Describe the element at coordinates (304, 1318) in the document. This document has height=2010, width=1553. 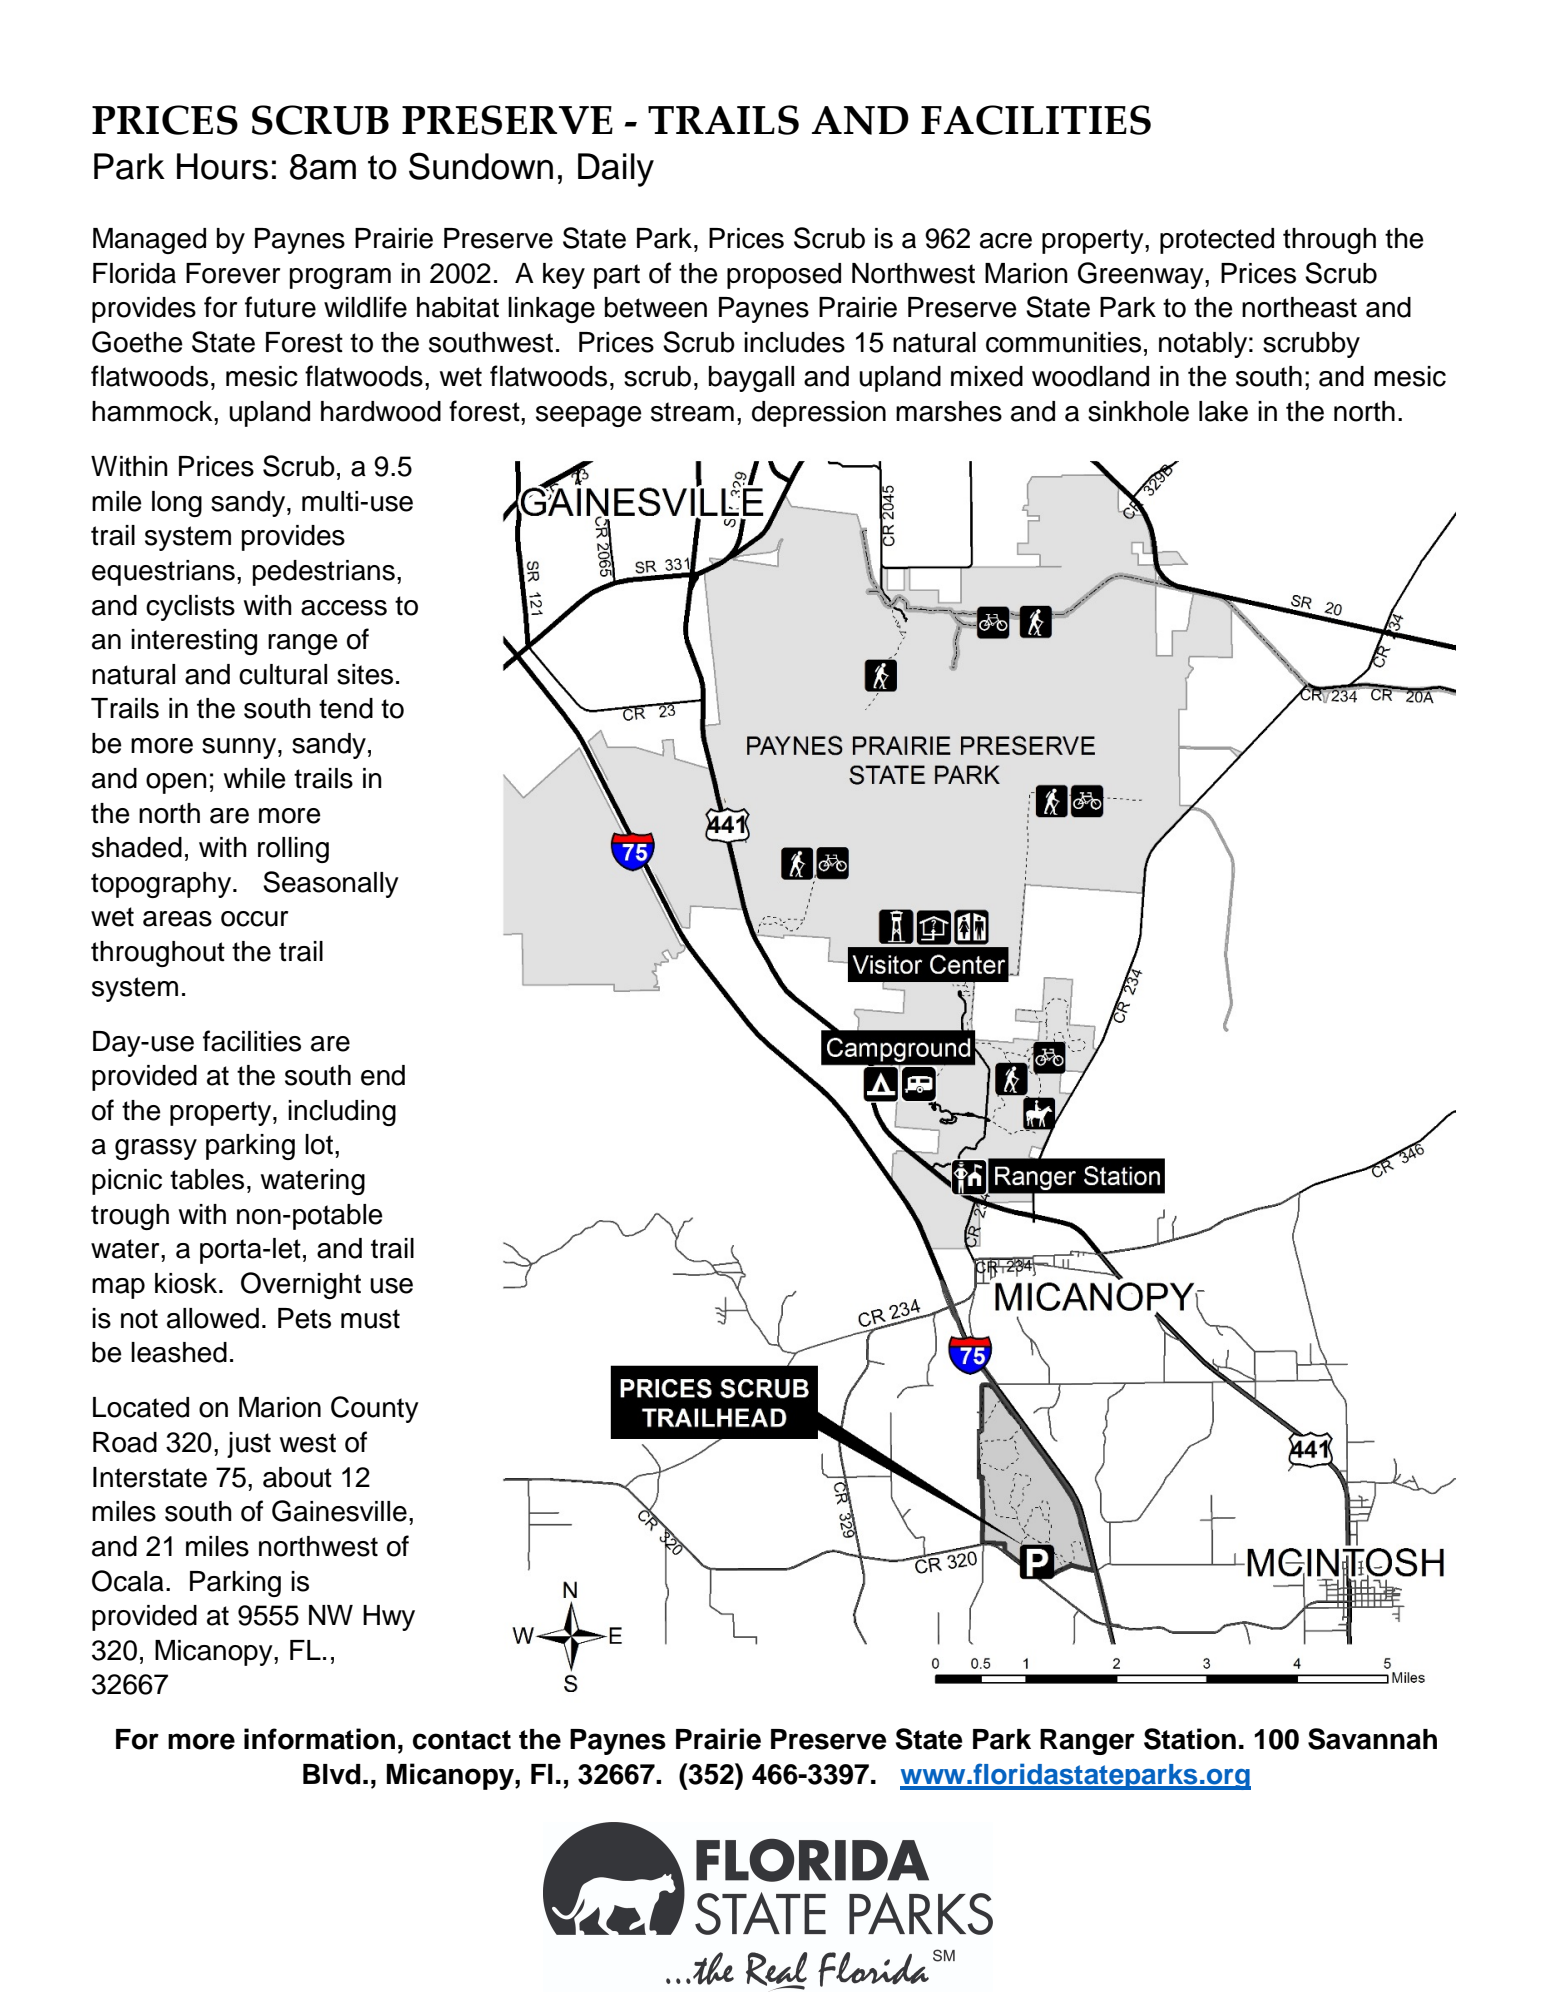
I see `Pets` at that location.
